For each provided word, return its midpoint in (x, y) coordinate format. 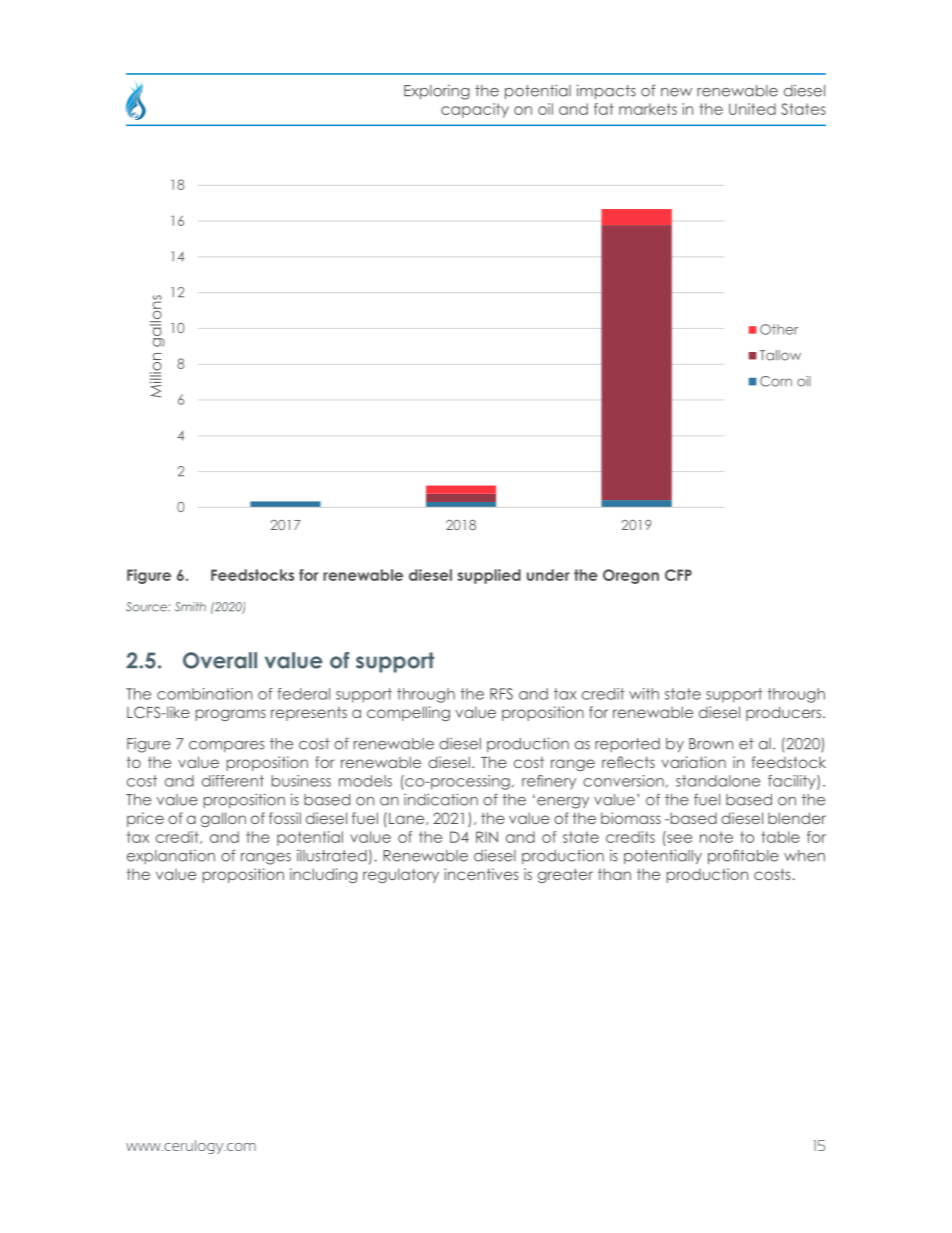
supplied (489, 576)
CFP (678, 575)
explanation (171, 856)
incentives (481, 874)
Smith (190, 607)
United (752, 109)
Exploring (437, 92)
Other (779, 329)
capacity (475, 110)
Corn (776, 381)
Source (147, 607)
